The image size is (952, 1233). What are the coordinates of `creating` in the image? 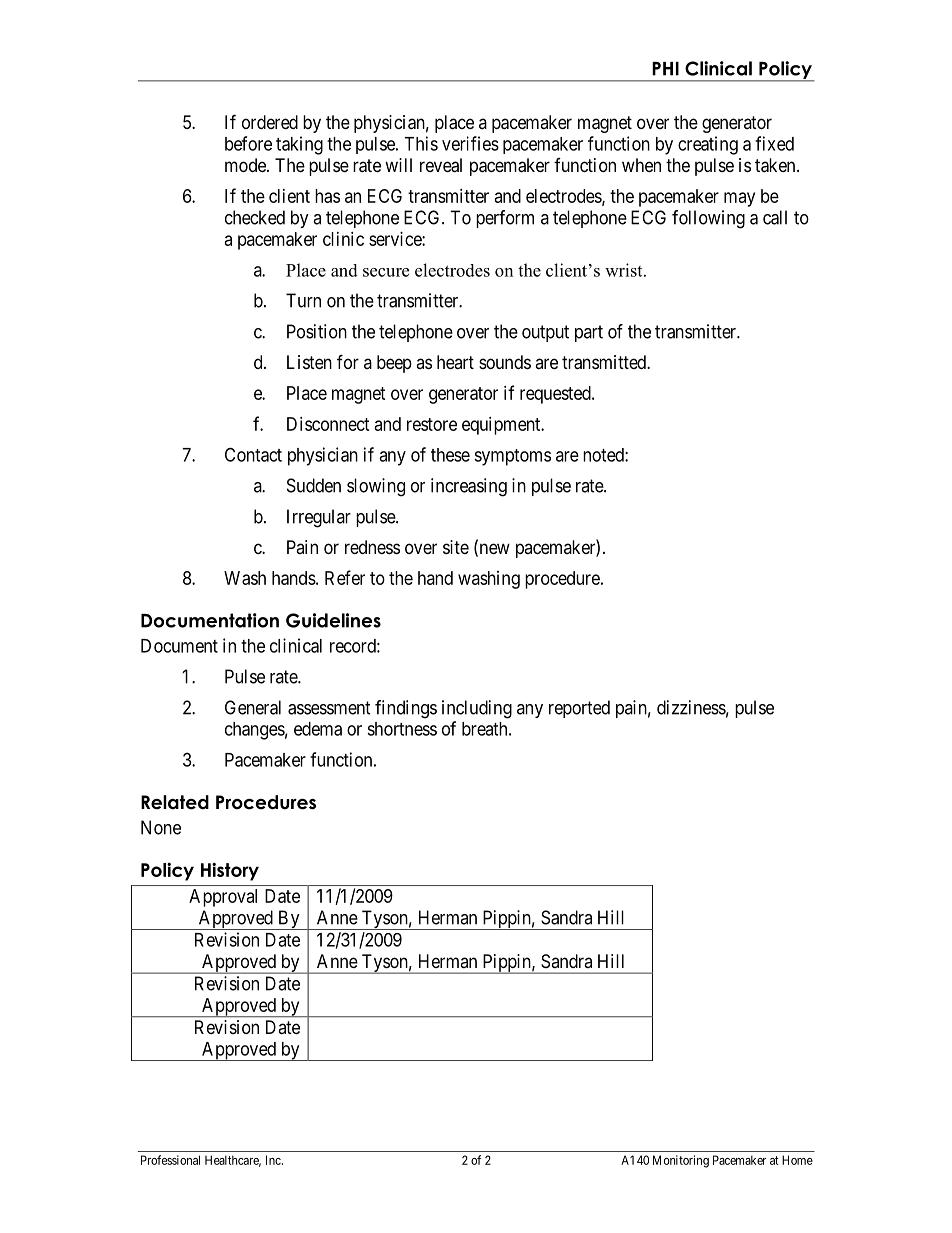 It's located at (708, 145).
